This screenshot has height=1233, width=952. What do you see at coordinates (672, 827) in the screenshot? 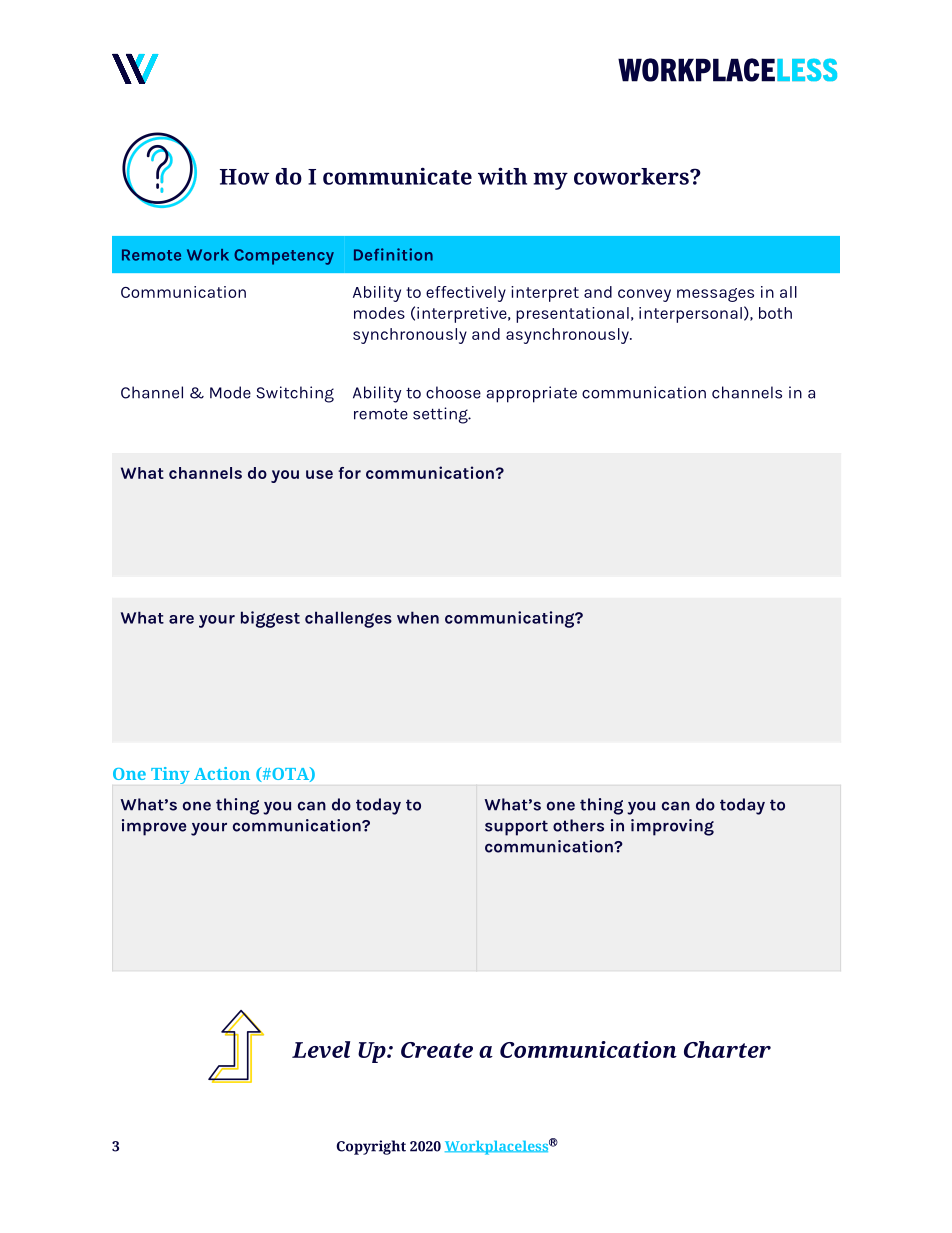
I see `improving` at bounding box center [672, 827].
